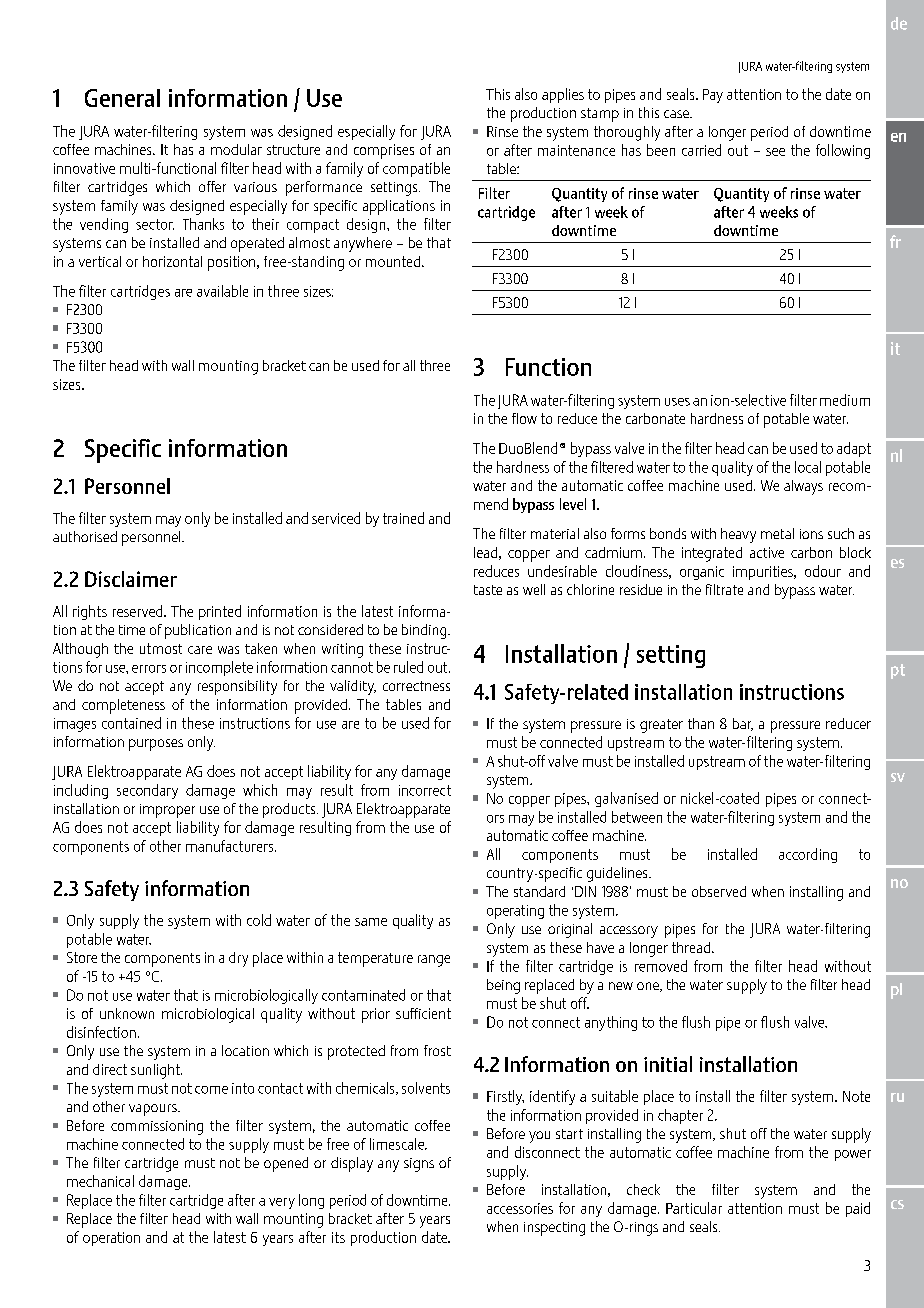 Image resolution: width=924 pixels, height=1308 pixels. What do you see at coordinates (122, 98) in the screenshot?
I see `General` at bounding box center [122, 98].
